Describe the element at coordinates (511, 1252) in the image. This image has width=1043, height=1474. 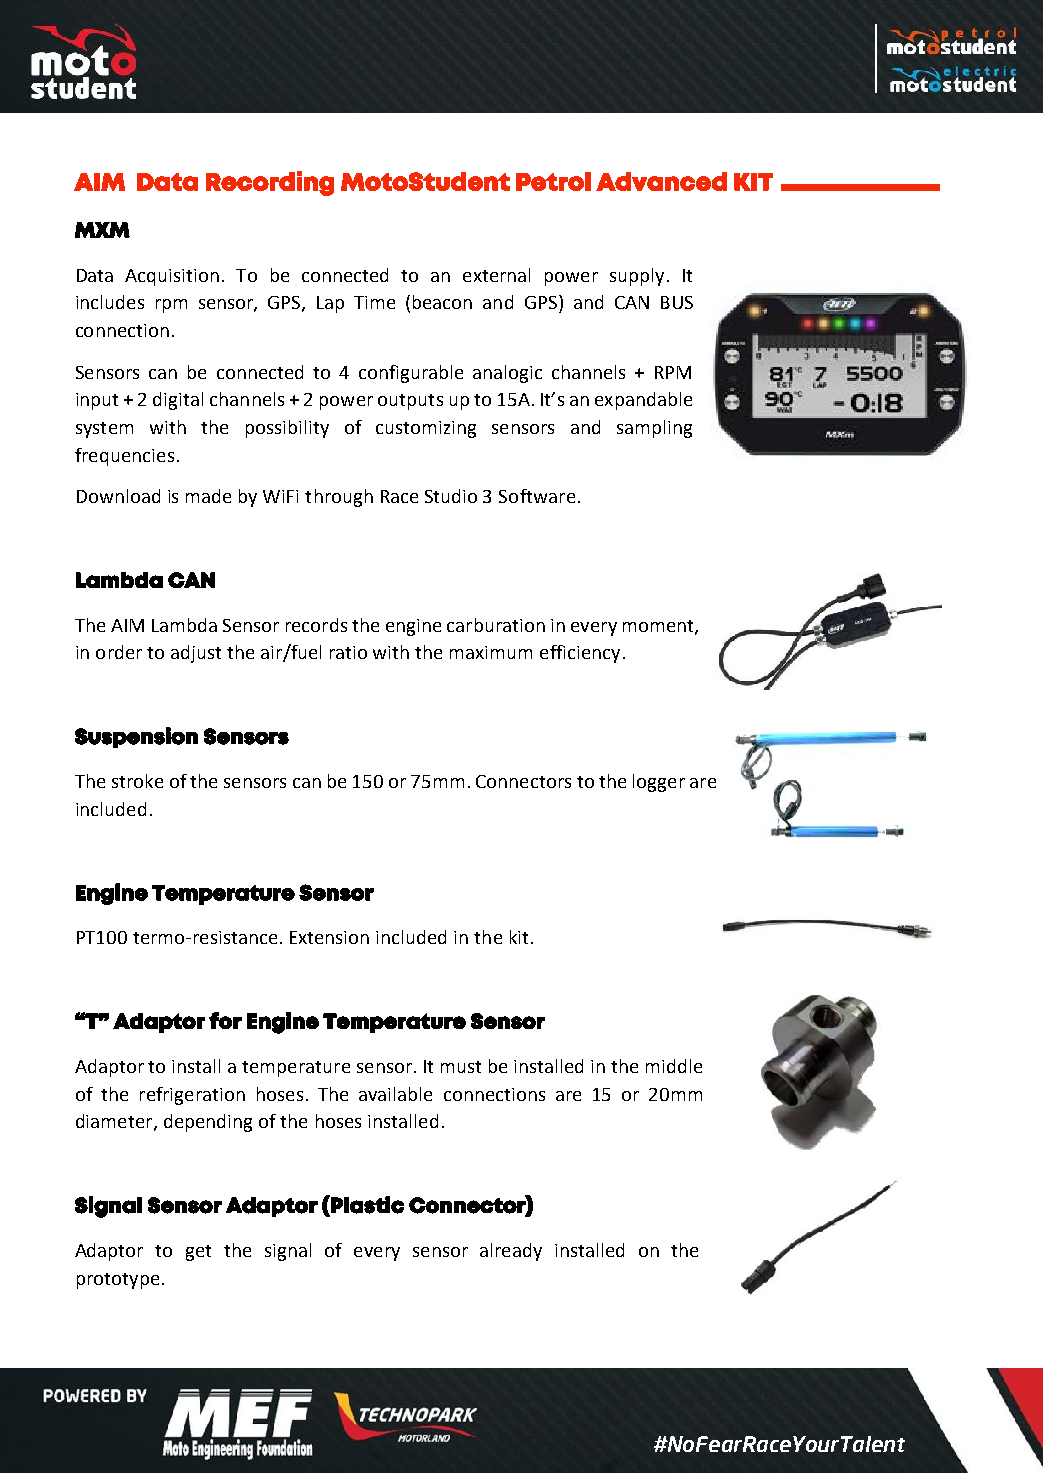
I see `already` at that location.
